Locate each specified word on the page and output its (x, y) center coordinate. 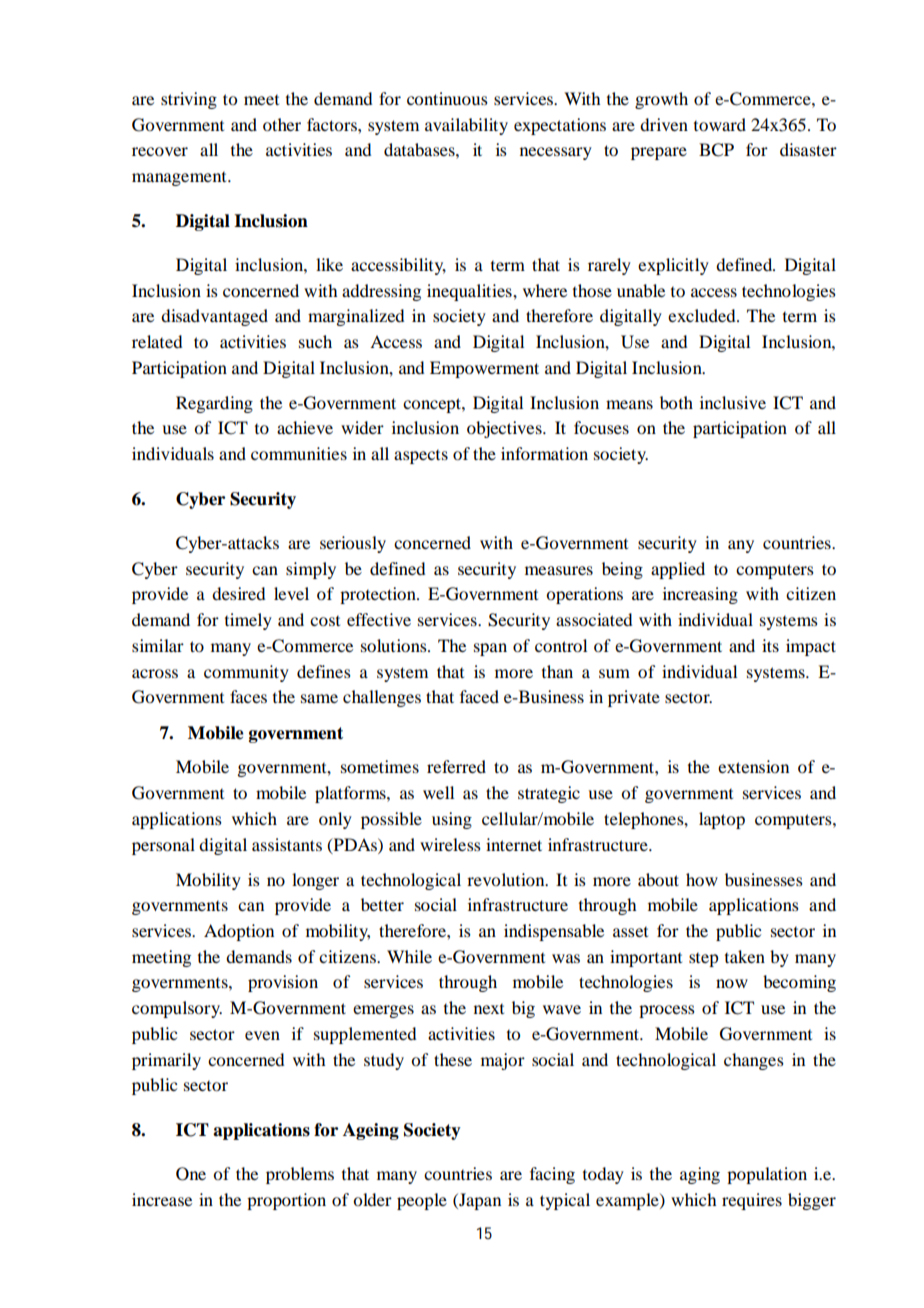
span (490, 649)
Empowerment (484, 369)
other (282, 124)
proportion (286, 1201)
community (246, 673)
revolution (507, 879)
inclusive (733, 402)
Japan (479, 1201)
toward (720, 124)
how (702, 879)
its (770, 645)
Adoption (239, 932)
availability (466, 126)
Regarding (214, 404)
